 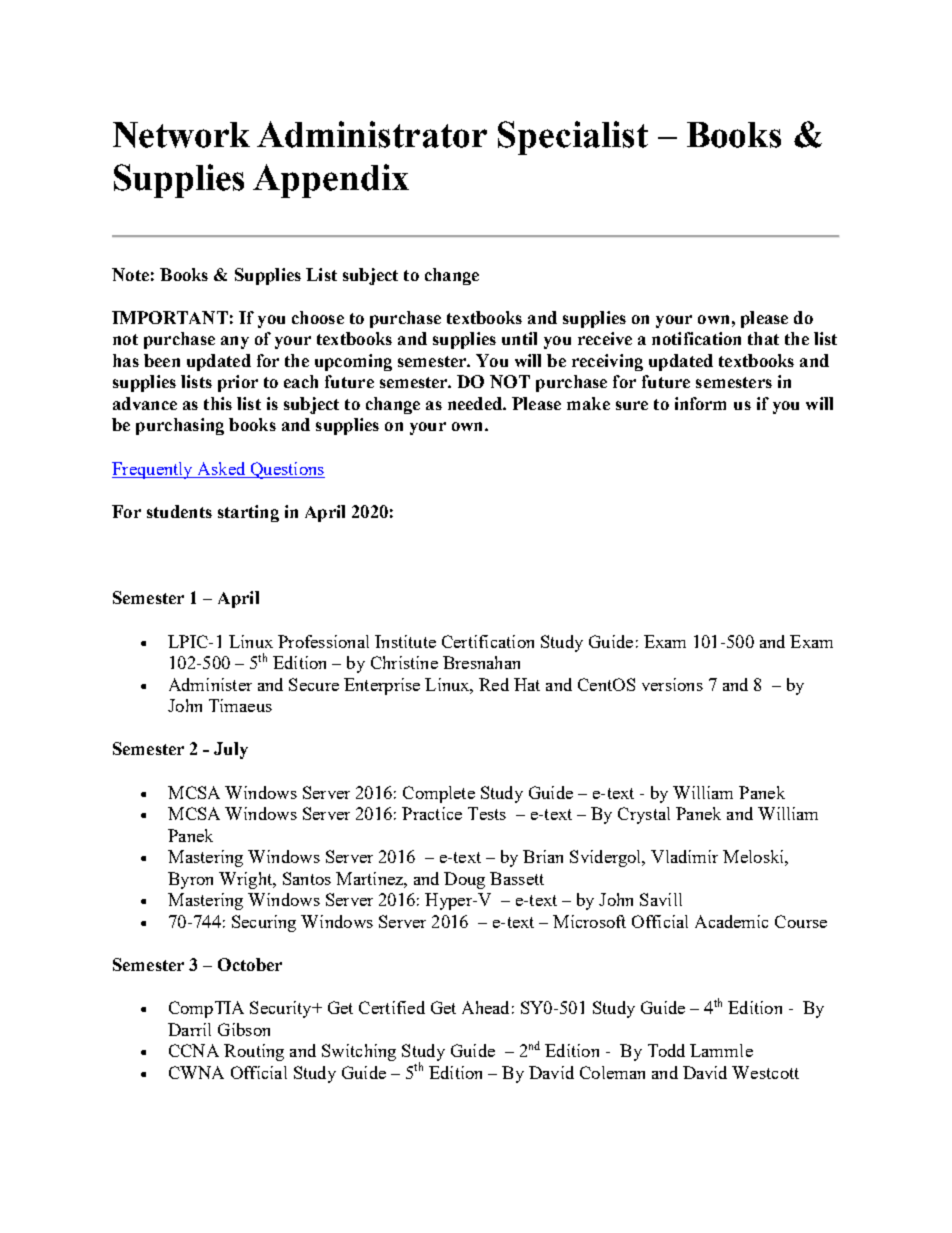 What do you see at coordinates (485, 1007) in the document?
I see `Ahead` at bounding box center [485, 1007].
